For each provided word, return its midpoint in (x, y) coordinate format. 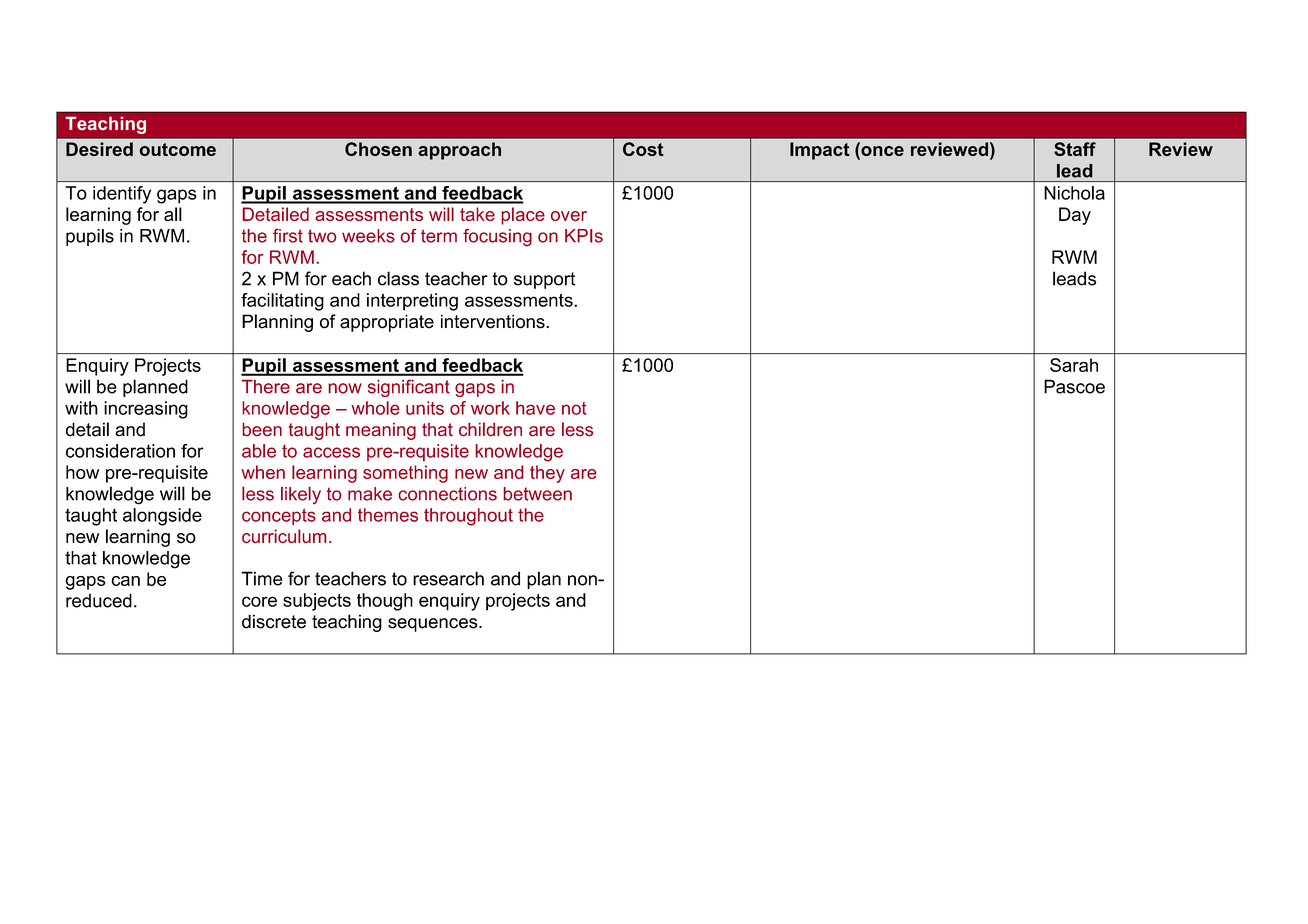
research (448, 578)
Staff (1075, 149)
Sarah (1074, 365)
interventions (494, 321)
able (259, 451)
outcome (177, 149)
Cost (643, 149)
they (547, 474)
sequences (434, 625)
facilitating (282, 302)
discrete (274, 621)
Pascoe (1074, 386)
